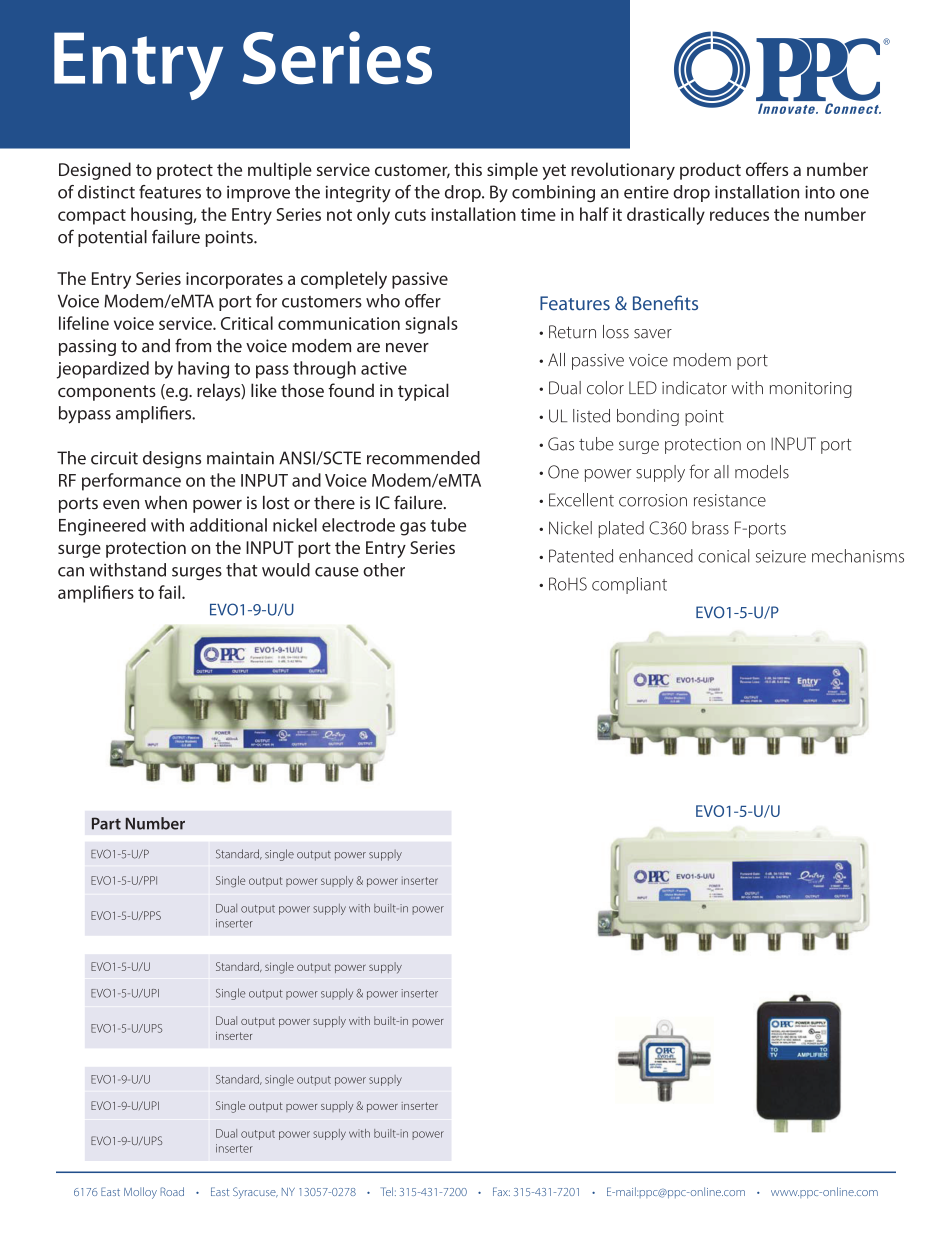  Describe the element at coordinates (629, 585) in the document. I see `compliant` at that location.
